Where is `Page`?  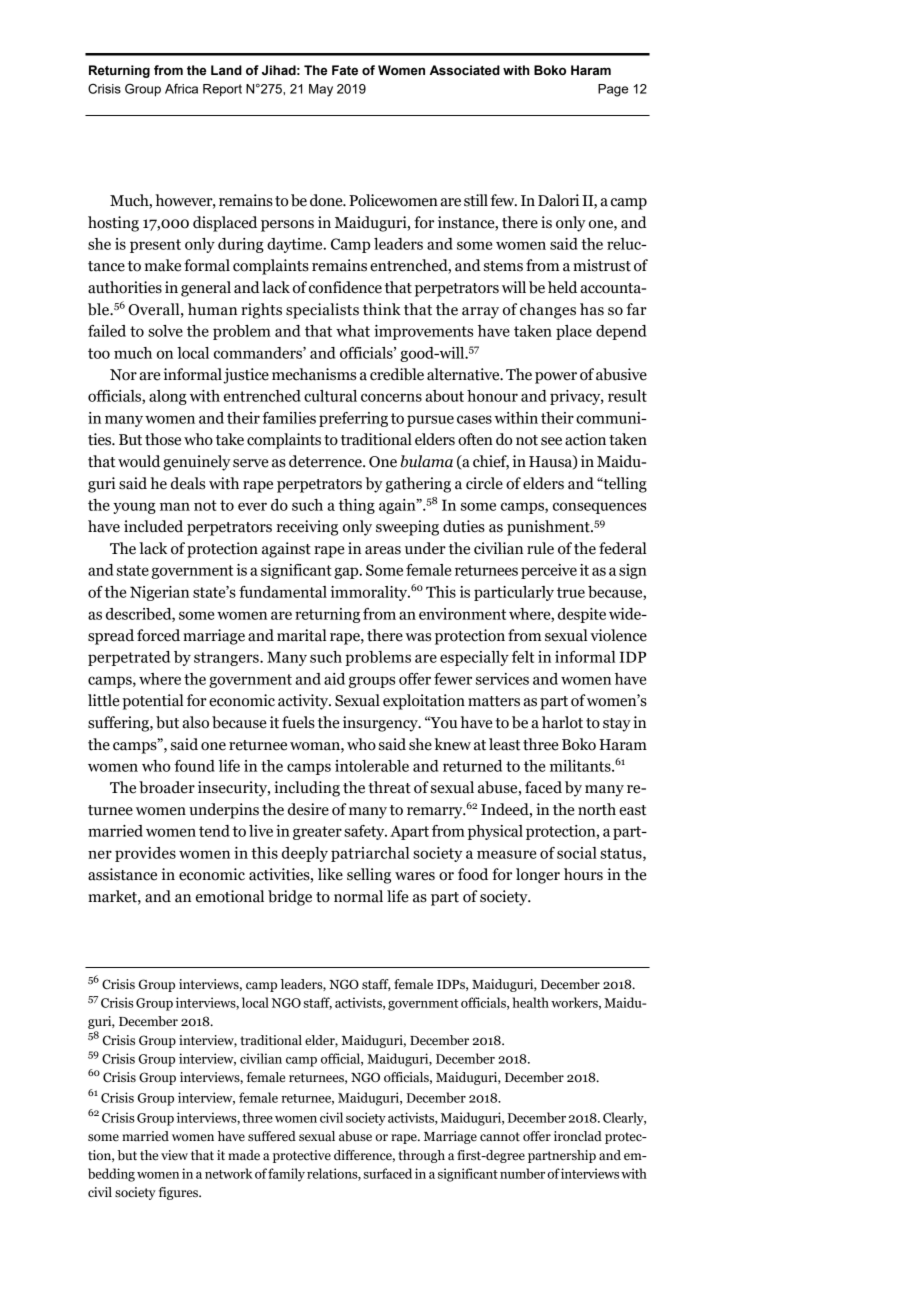
Page is located at coordinates (613, 90).
